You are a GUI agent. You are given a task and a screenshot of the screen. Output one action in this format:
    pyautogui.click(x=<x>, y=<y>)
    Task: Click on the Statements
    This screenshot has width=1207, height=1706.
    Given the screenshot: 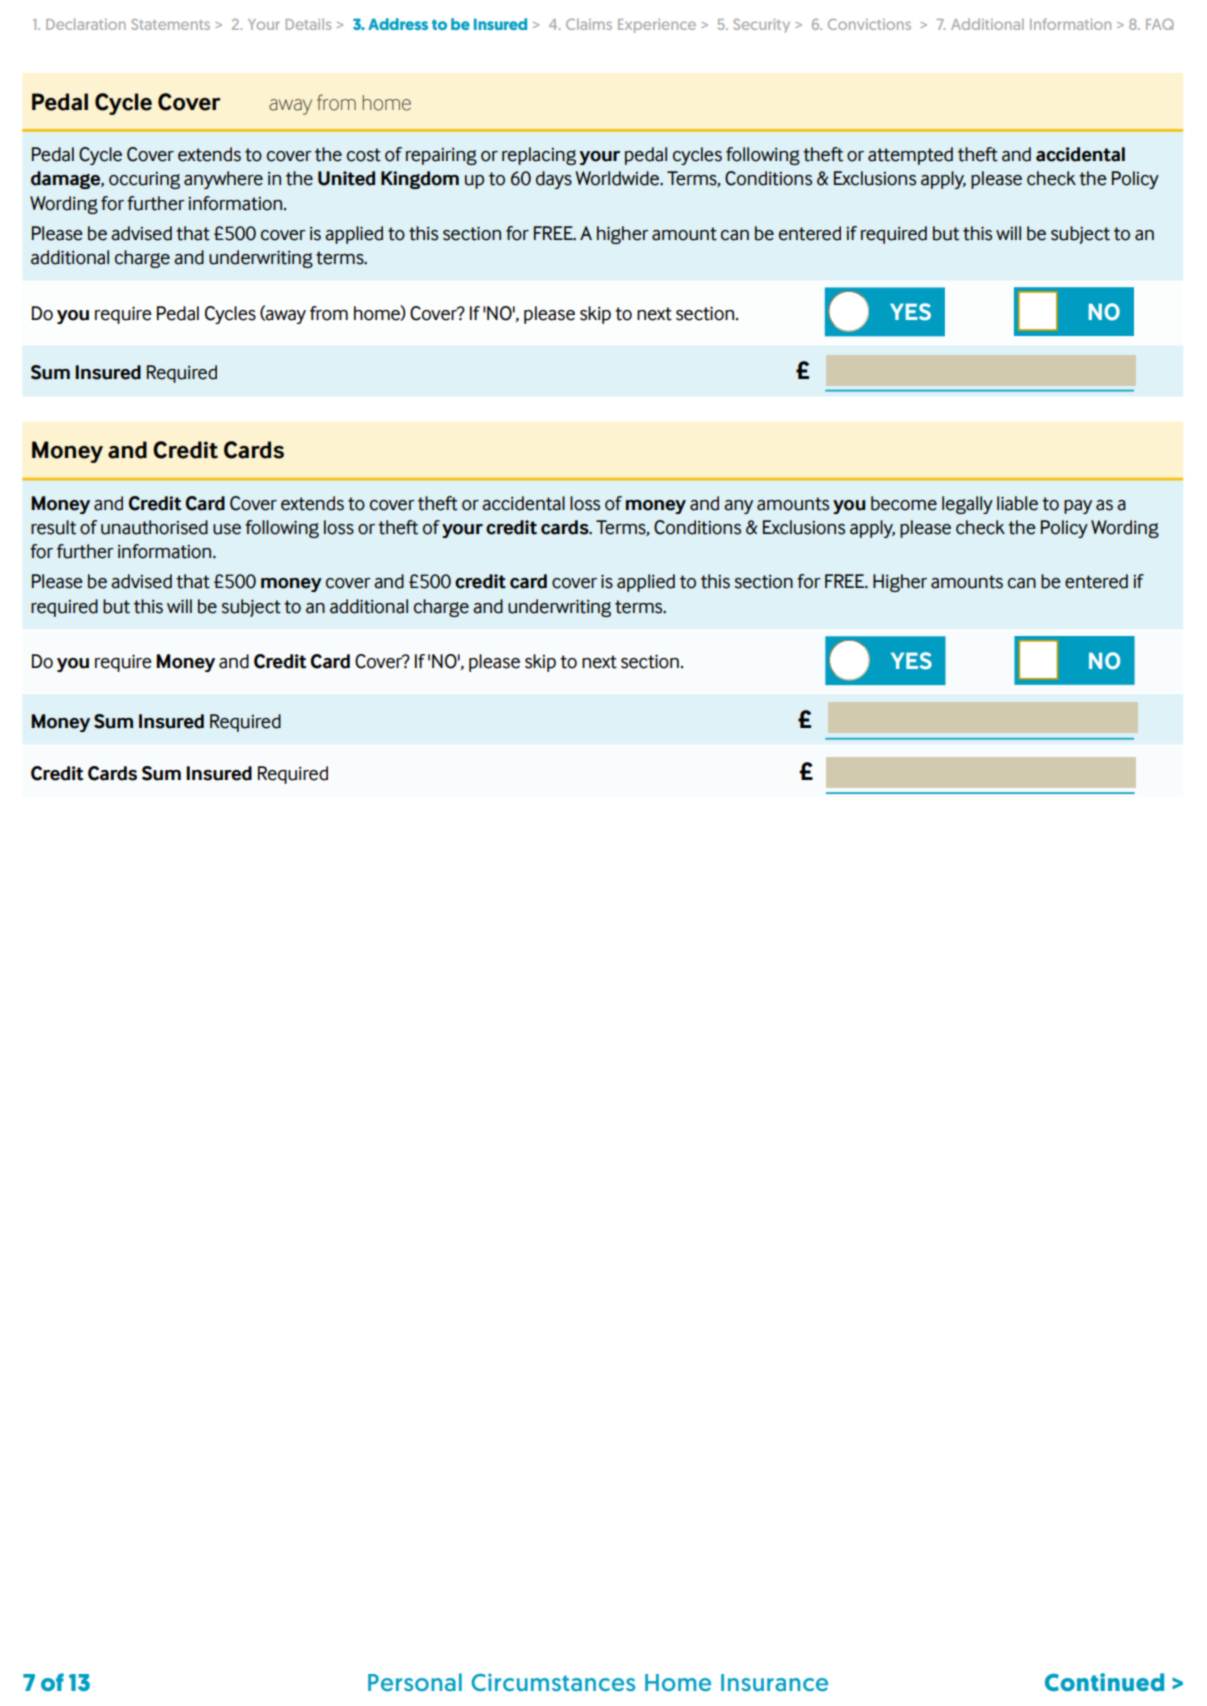 What is the action you would take?
    pyautogui.click(x=171, y=24)
